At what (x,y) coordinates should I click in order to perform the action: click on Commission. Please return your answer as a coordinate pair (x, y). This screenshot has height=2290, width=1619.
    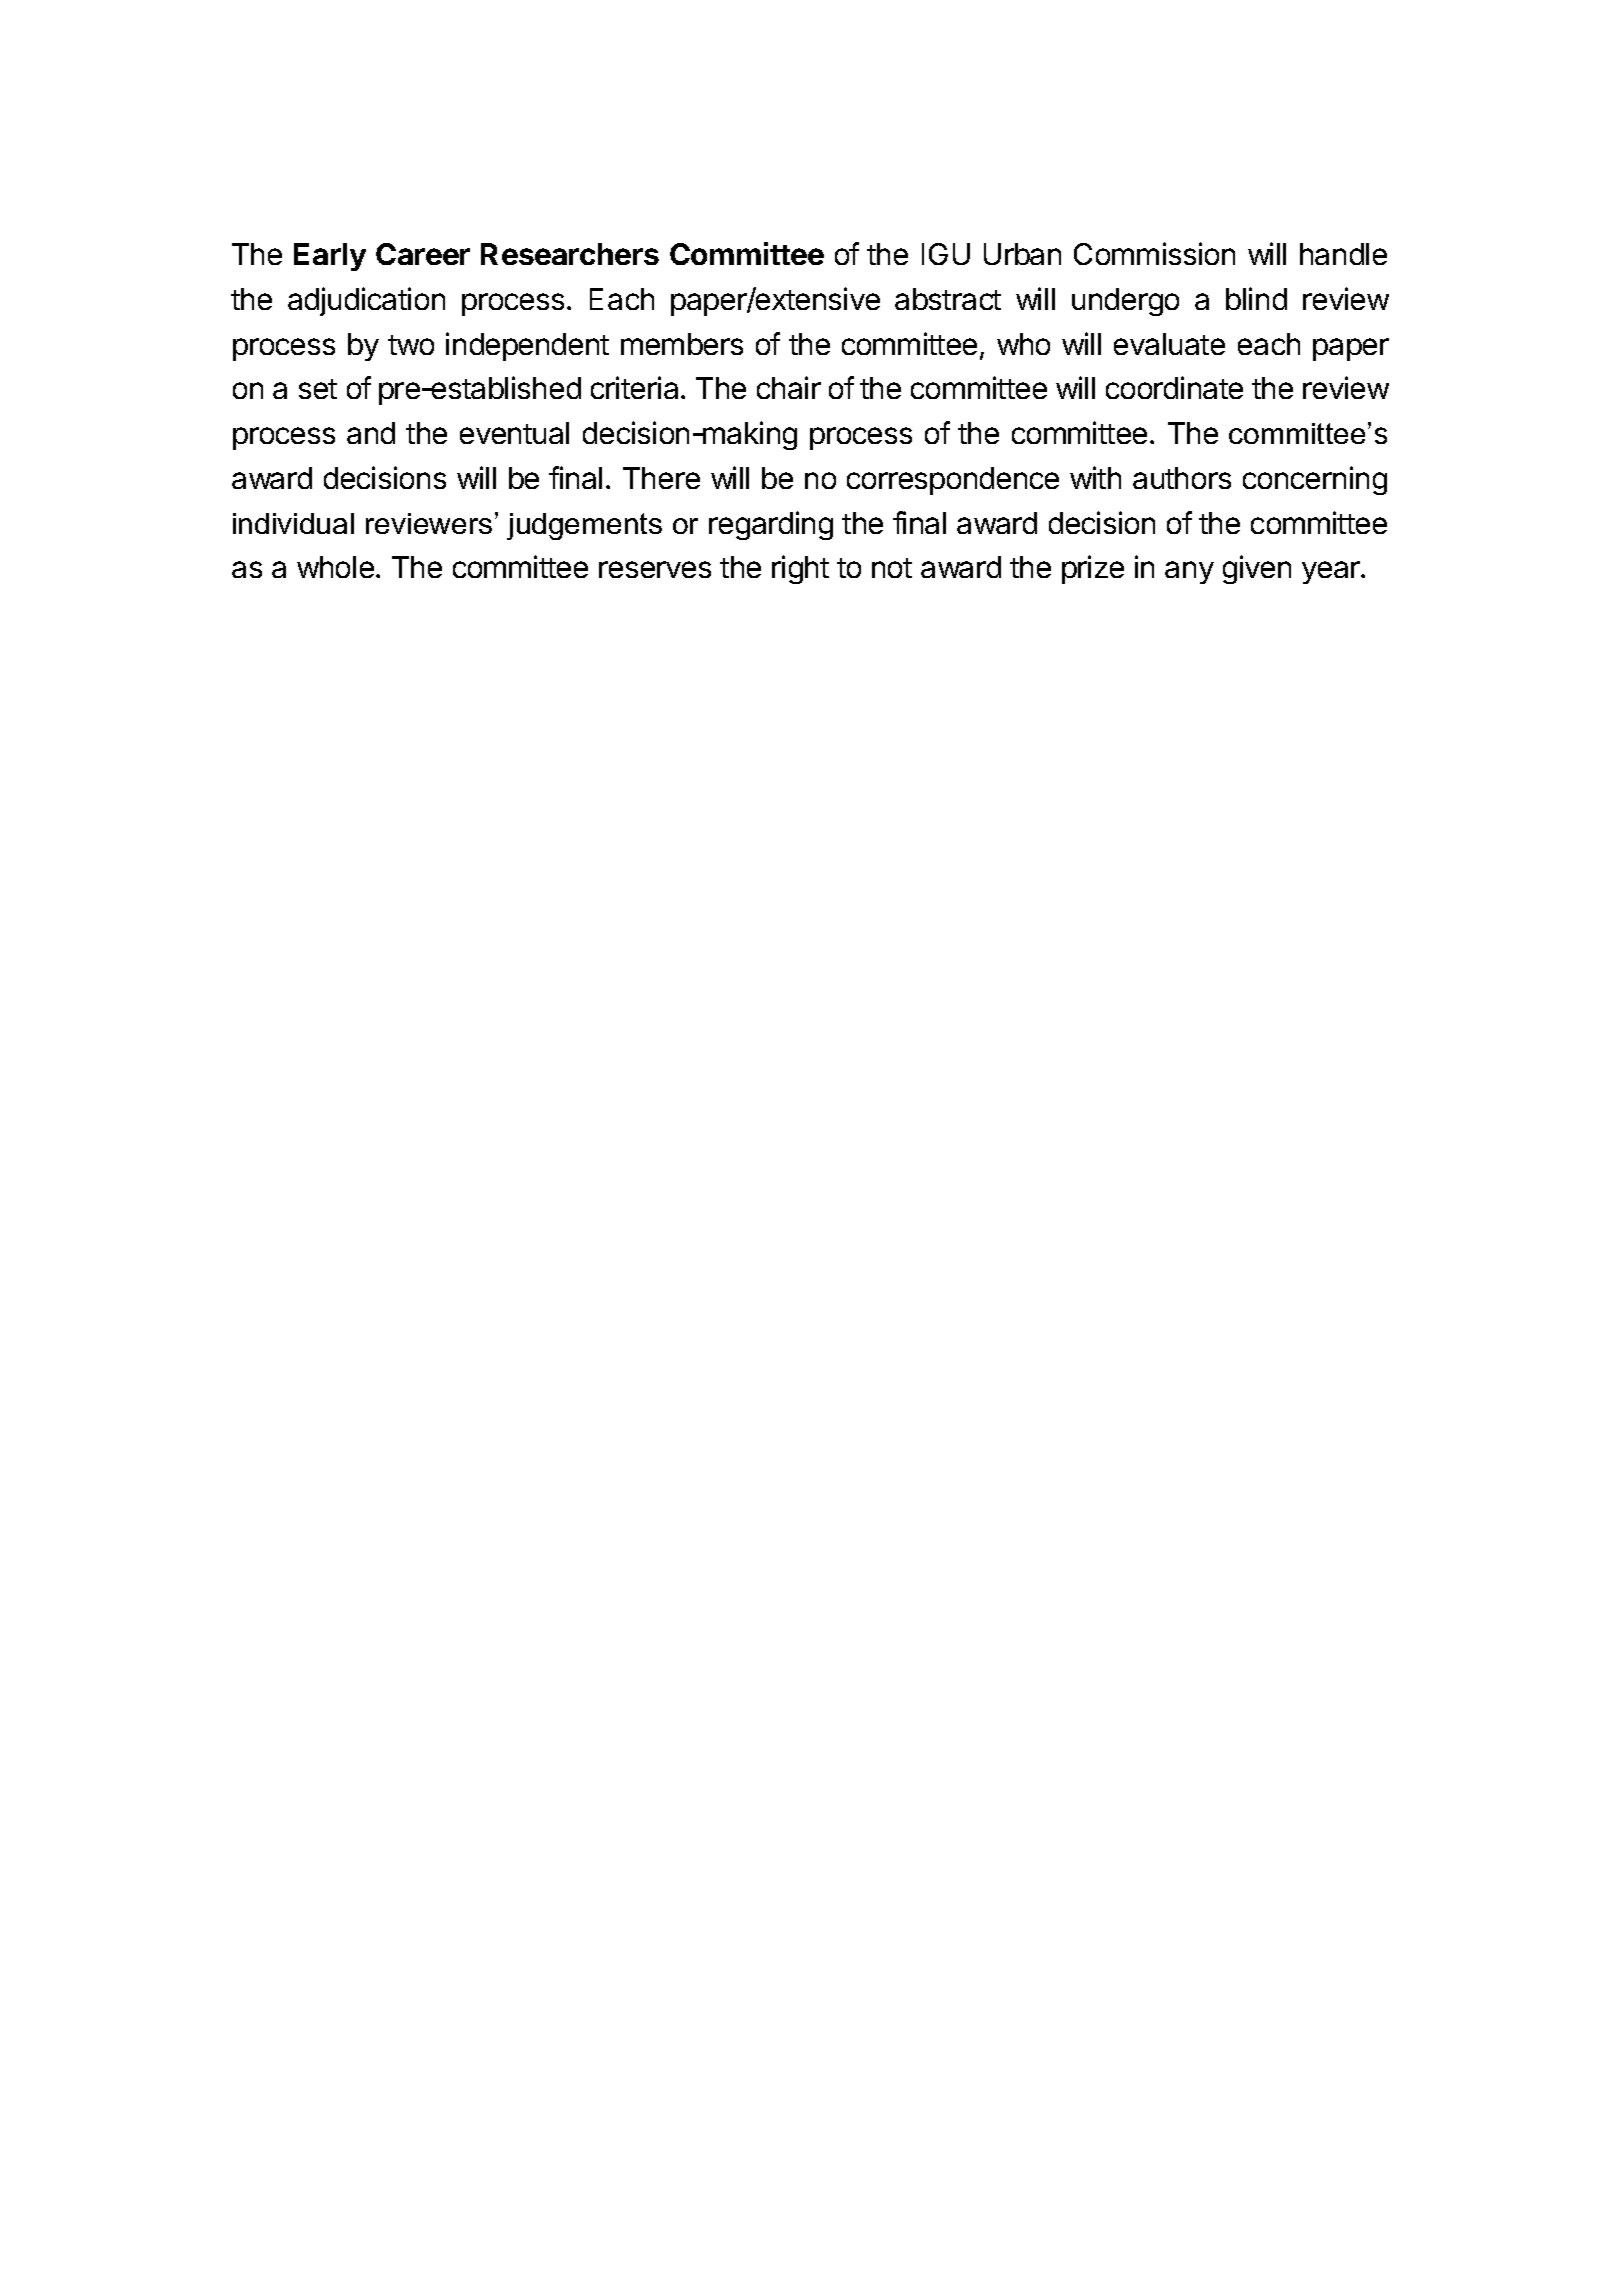
    Looking at the image, I should click on (1154, 253).
